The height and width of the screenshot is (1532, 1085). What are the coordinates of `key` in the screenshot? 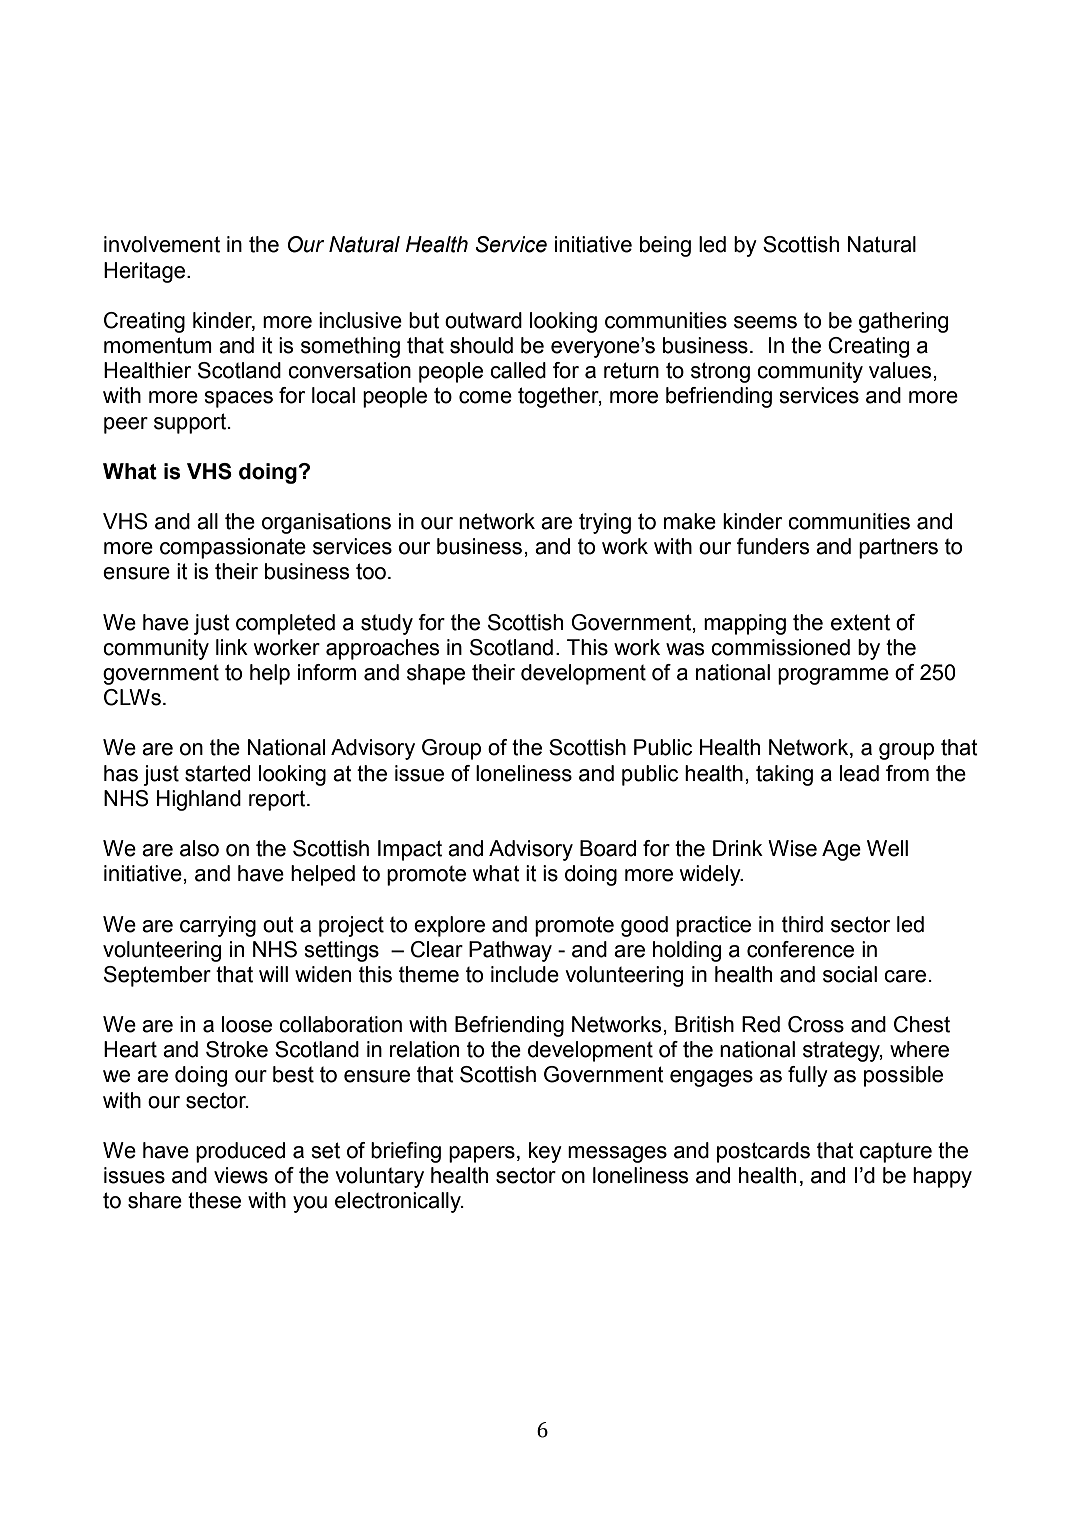 It's located at (545, 1152).
